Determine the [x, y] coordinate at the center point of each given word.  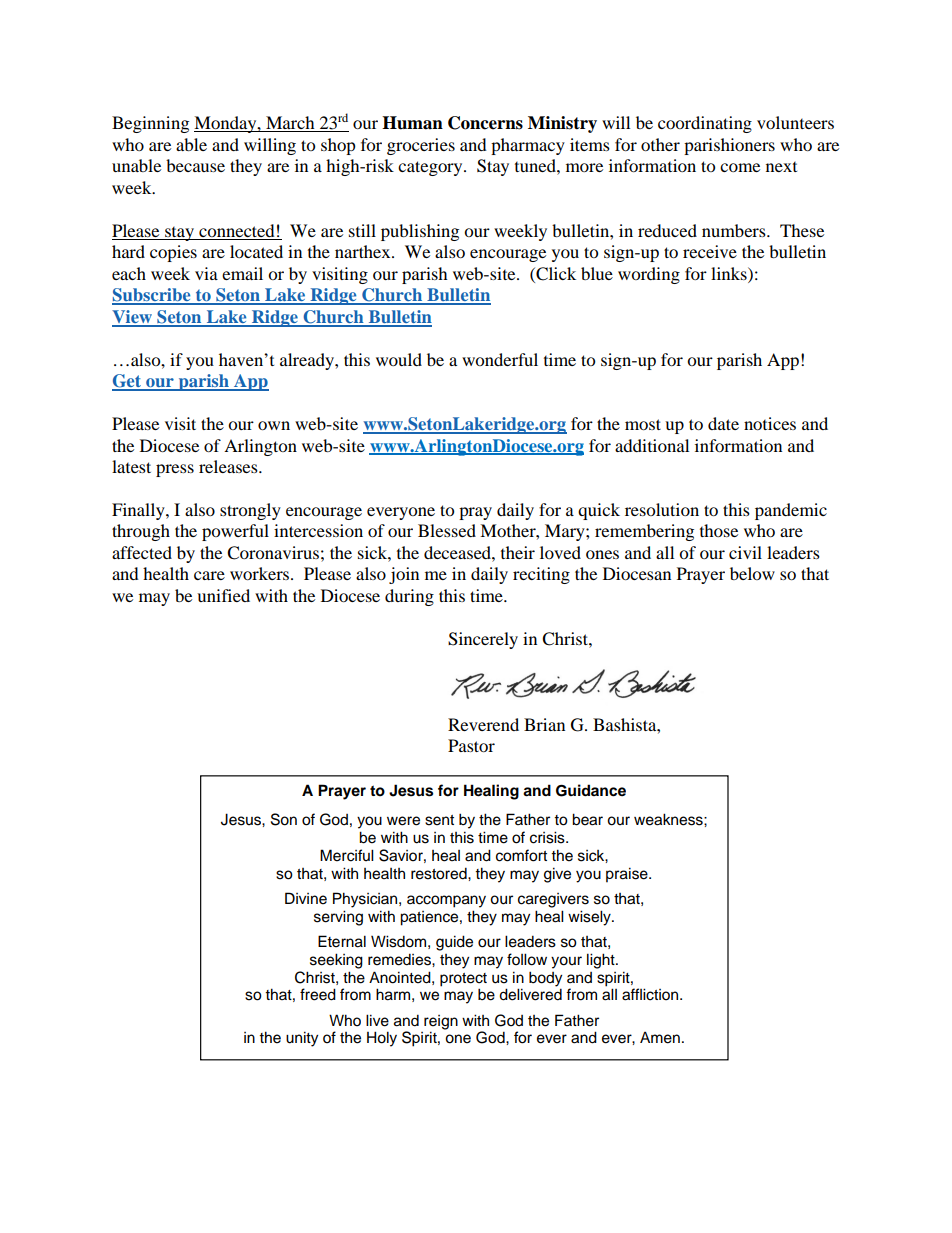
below [752, 573]
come [740, 167]
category [431, 168]
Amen [660, 1037]
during [409, 597]
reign [441, 1022]
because [195, 165]
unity [302, 1039]
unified [223, 595]
